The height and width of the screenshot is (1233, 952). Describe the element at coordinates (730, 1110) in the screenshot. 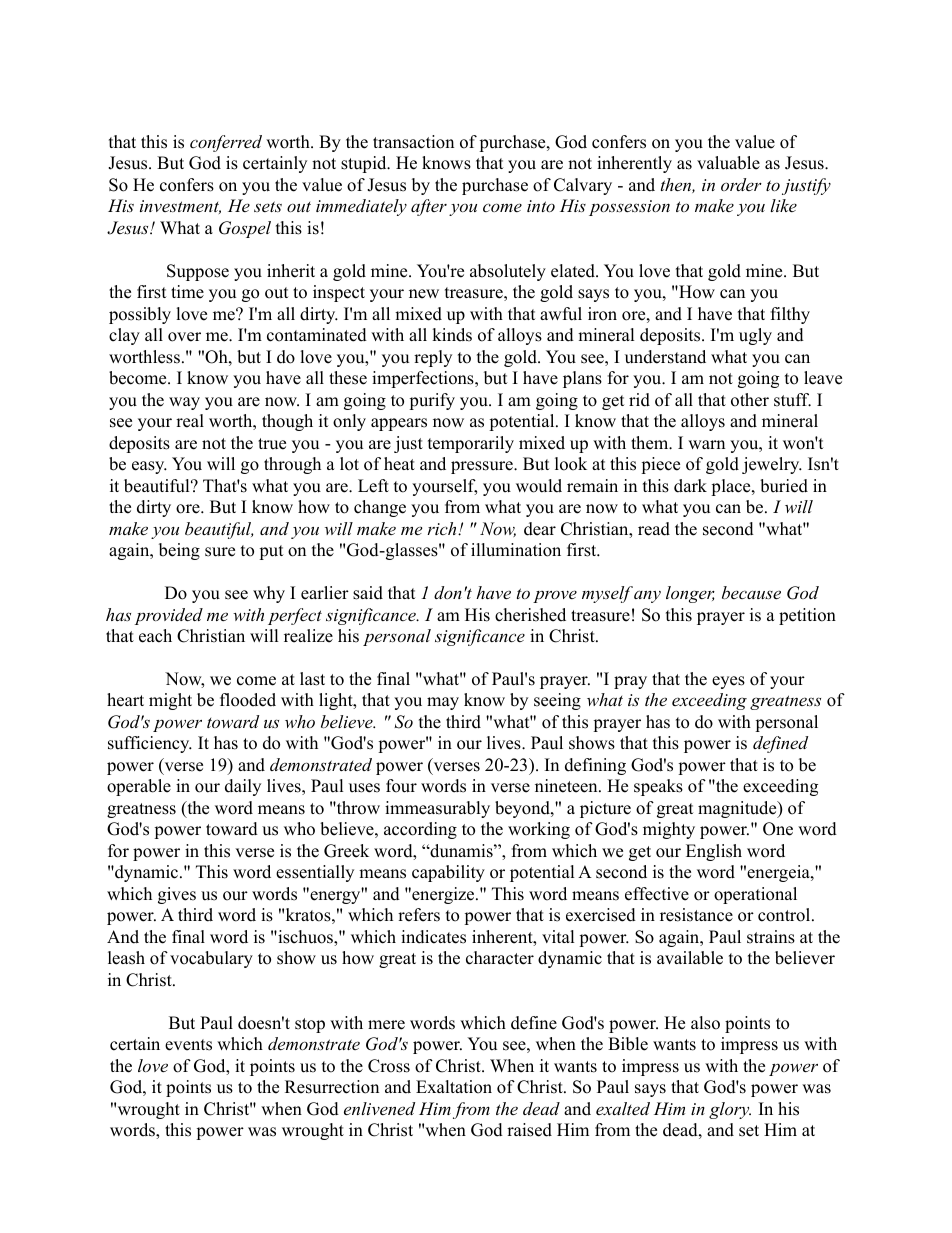

I see `glory` at that location.
